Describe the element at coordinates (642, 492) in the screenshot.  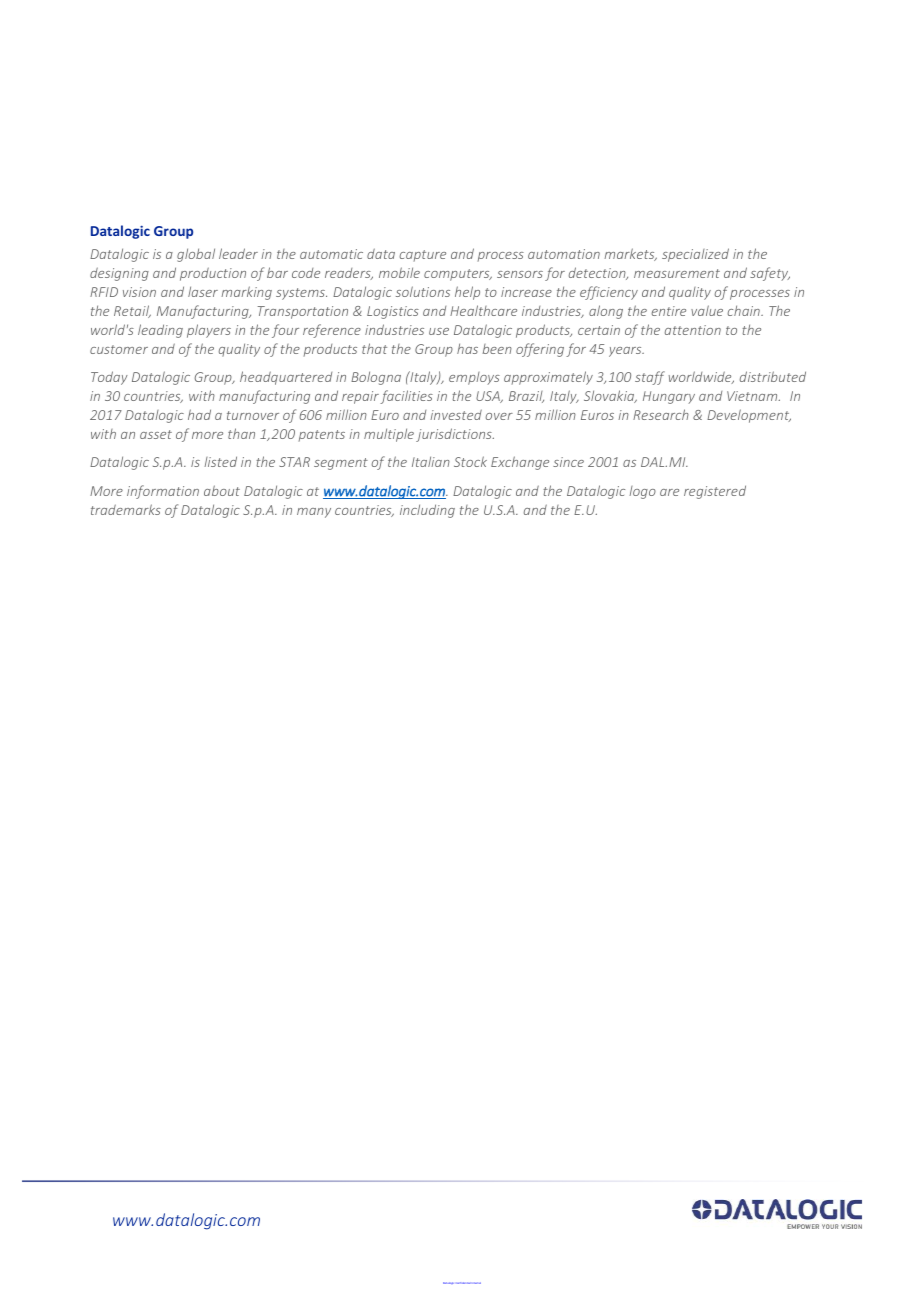
I see `logo` at that location.
